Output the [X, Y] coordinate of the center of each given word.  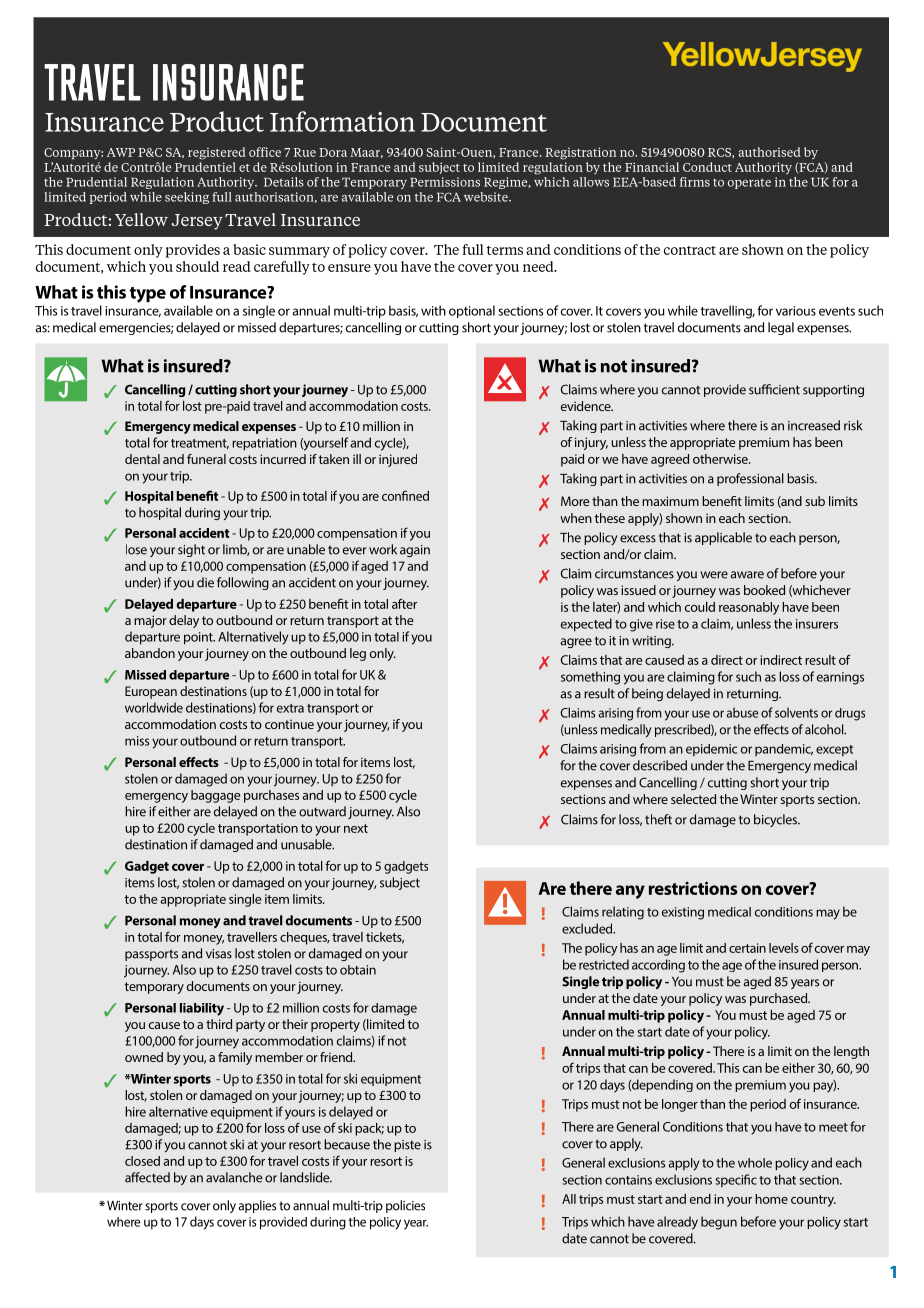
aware [747, 575]
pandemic [784, 750]
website [487, 197]
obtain [358, 970]
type [148, 295]
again [415, 551]
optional [472, 311]
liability [202, 1009]
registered [217, 153]
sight [191, 550]
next [356, 828]
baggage [215, 796]
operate [749, 184]
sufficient [774, 389]
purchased [780, 999]
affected [147, 1177]
